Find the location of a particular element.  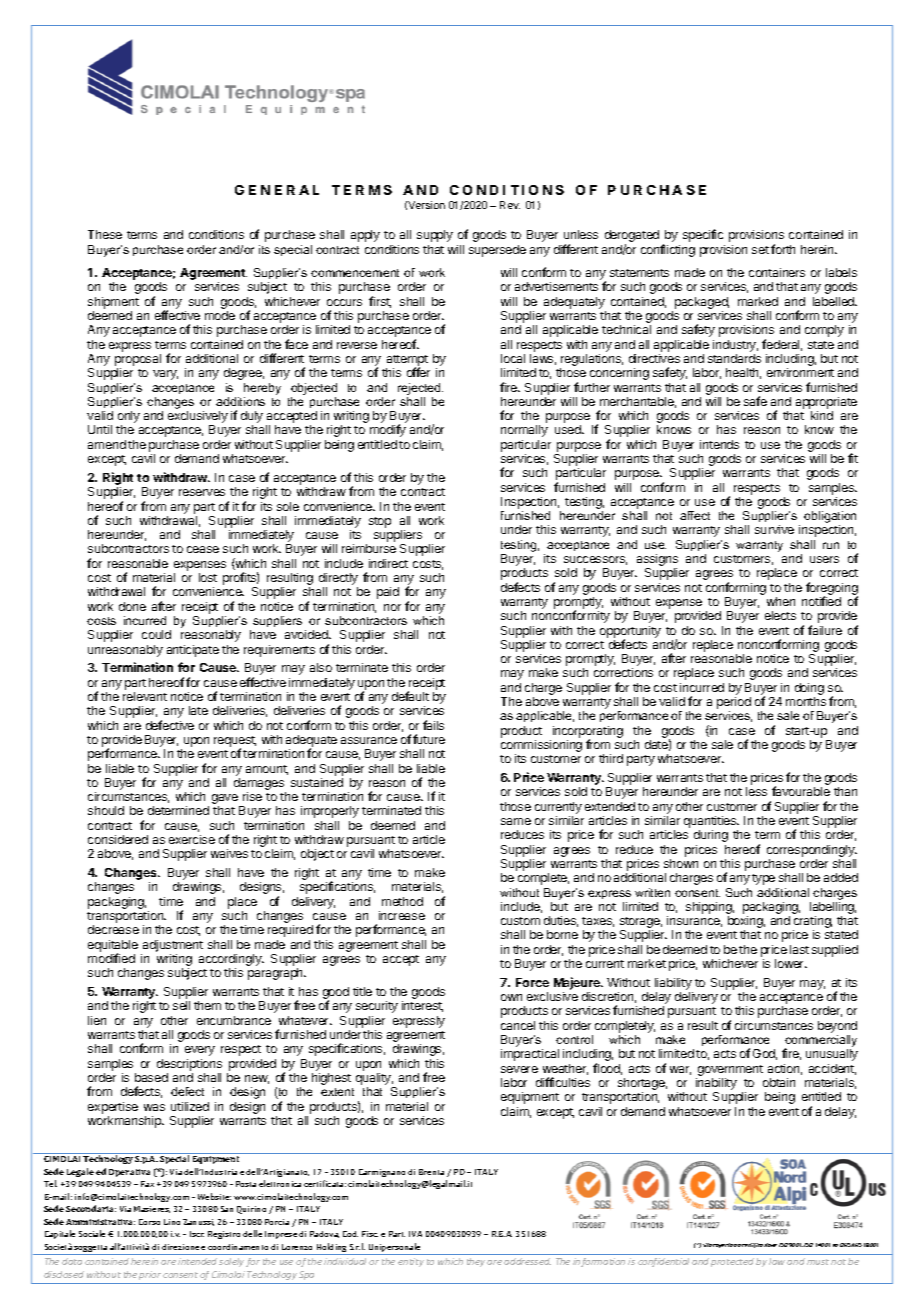

late is located at coordinates (198, 710).
